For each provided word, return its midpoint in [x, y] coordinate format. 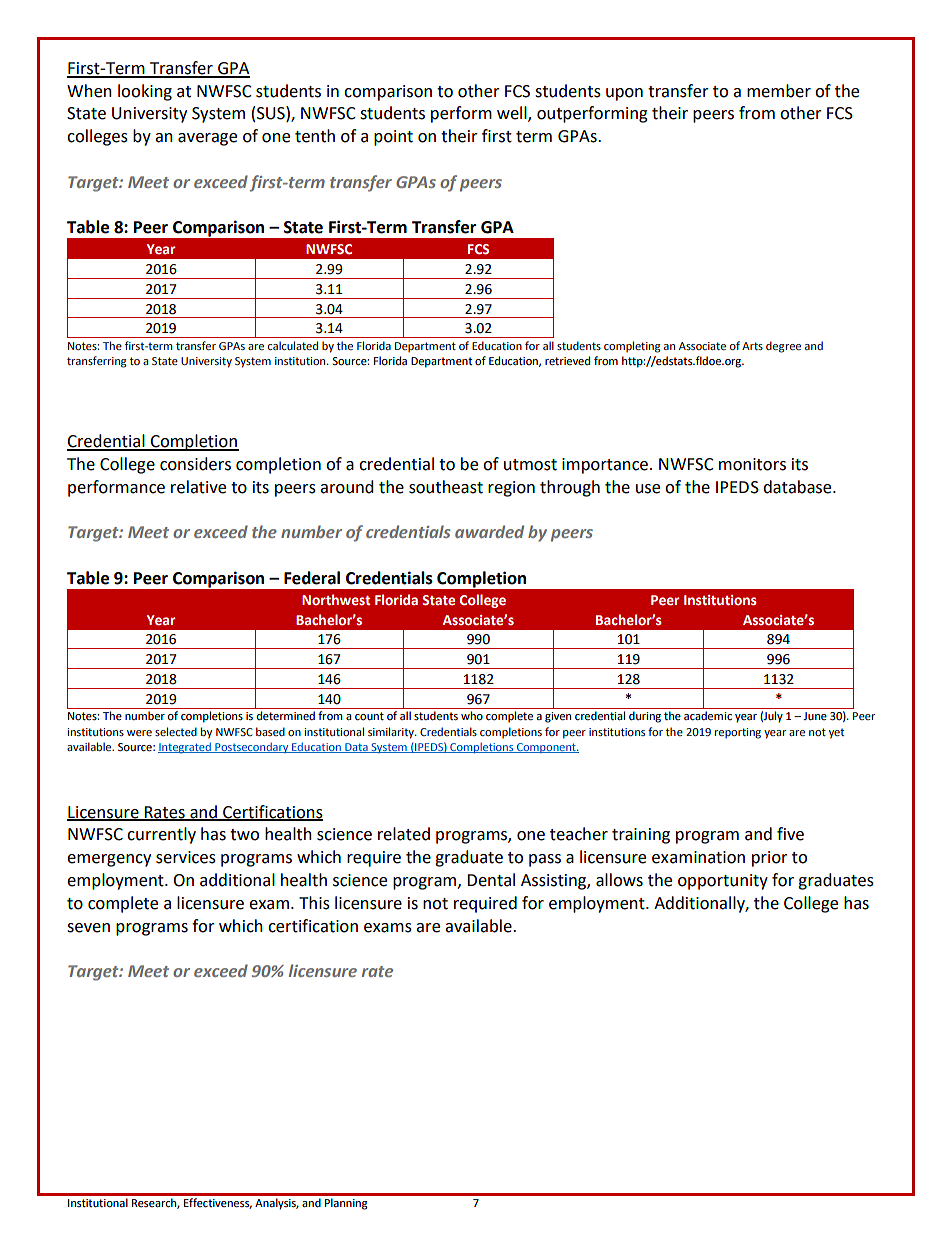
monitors [752, 464]
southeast [446, 487]
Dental [491, 880]
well [513, 114]
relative [198, 487]
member [779, 91]
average [207, 139]
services [186, 857]
